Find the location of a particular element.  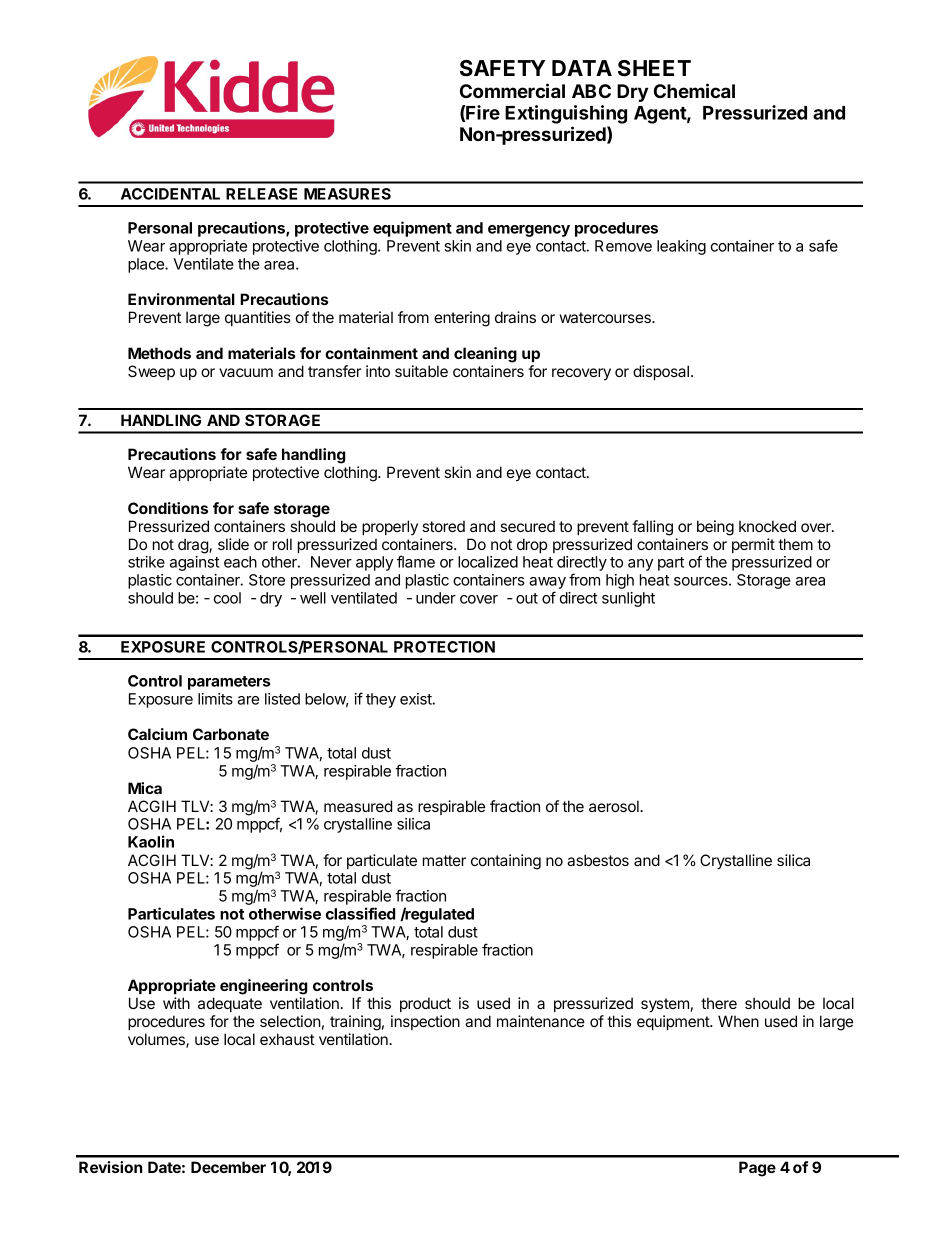

December is located at coordinates (228, 1167).
